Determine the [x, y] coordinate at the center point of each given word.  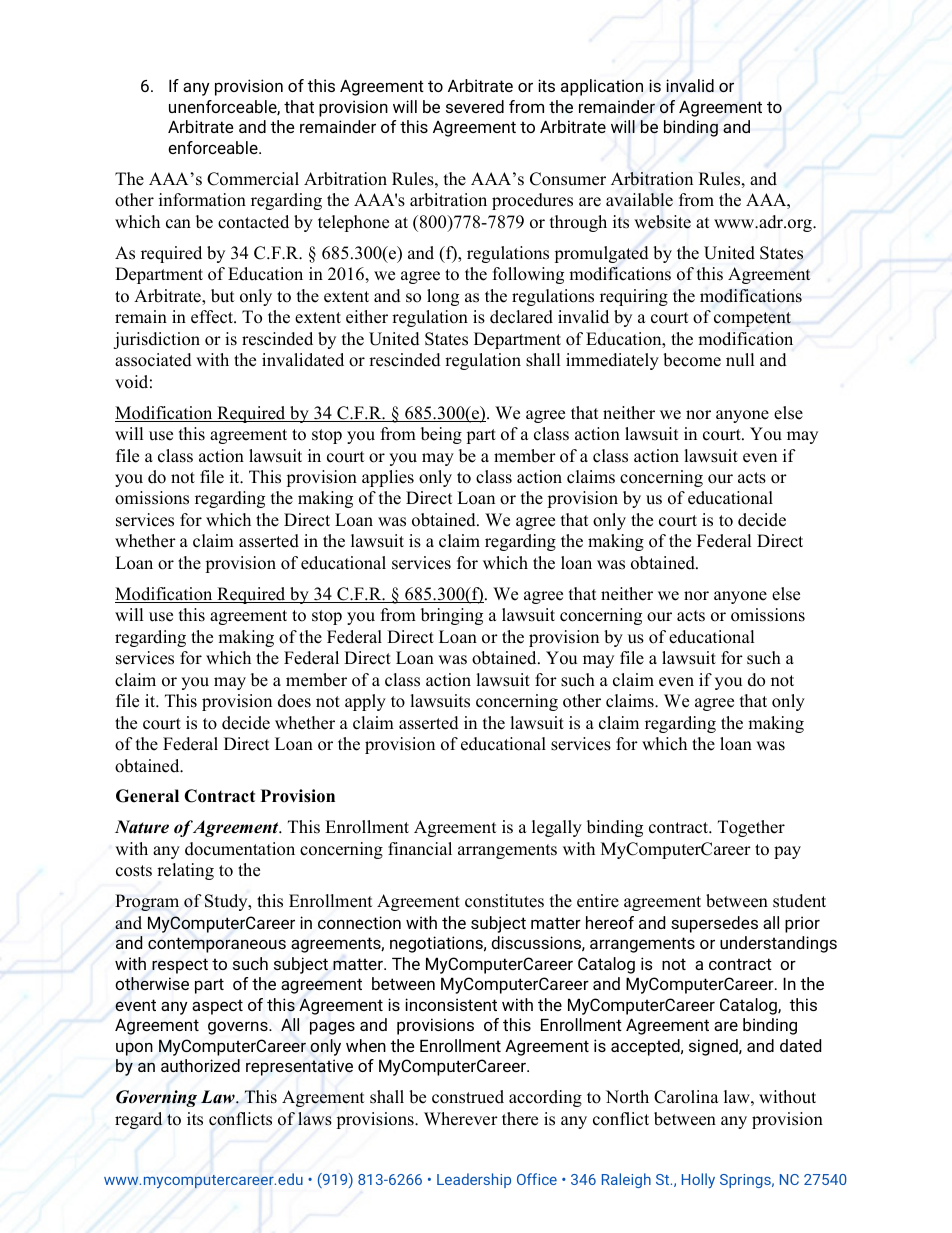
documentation [240, 849]
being [441, 435]
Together [751, 828]
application [602, 87]
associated [153, 360]
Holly [698, 1180]
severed [475, 106]
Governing [156, 1098]
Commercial [253, 179]
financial [420, 849]
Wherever [461, 1119]
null [740, 360]
